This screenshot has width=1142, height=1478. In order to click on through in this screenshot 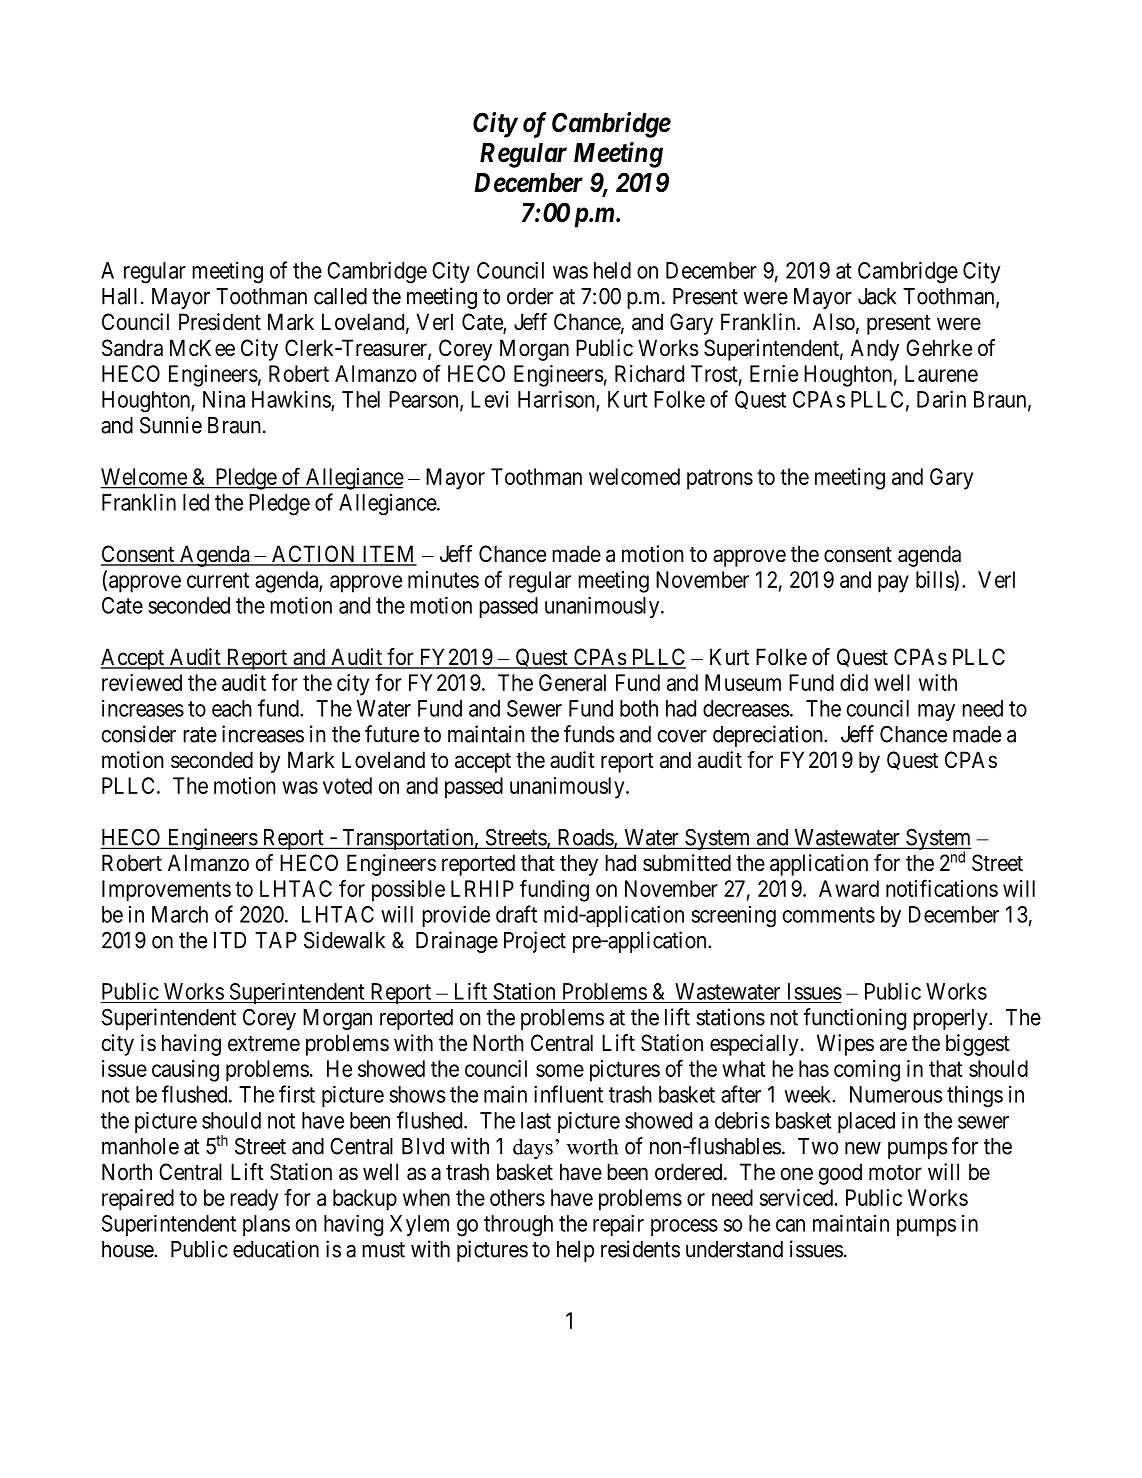, I will do `click(518, 1226)`.
